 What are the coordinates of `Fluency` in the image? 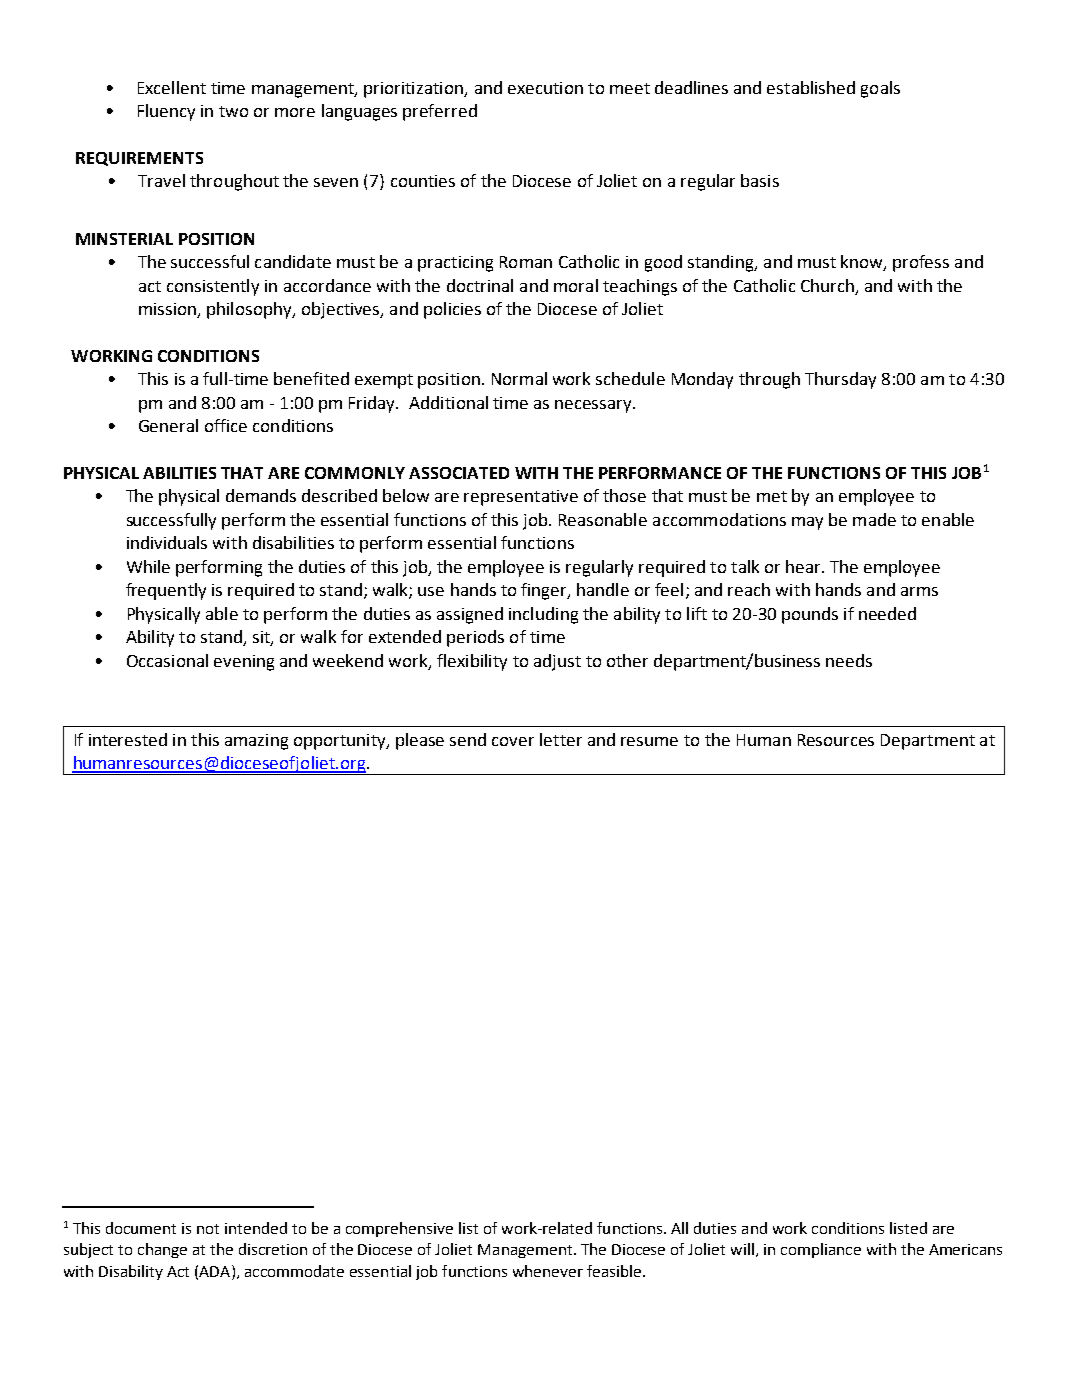 It's located at (166, 112).
